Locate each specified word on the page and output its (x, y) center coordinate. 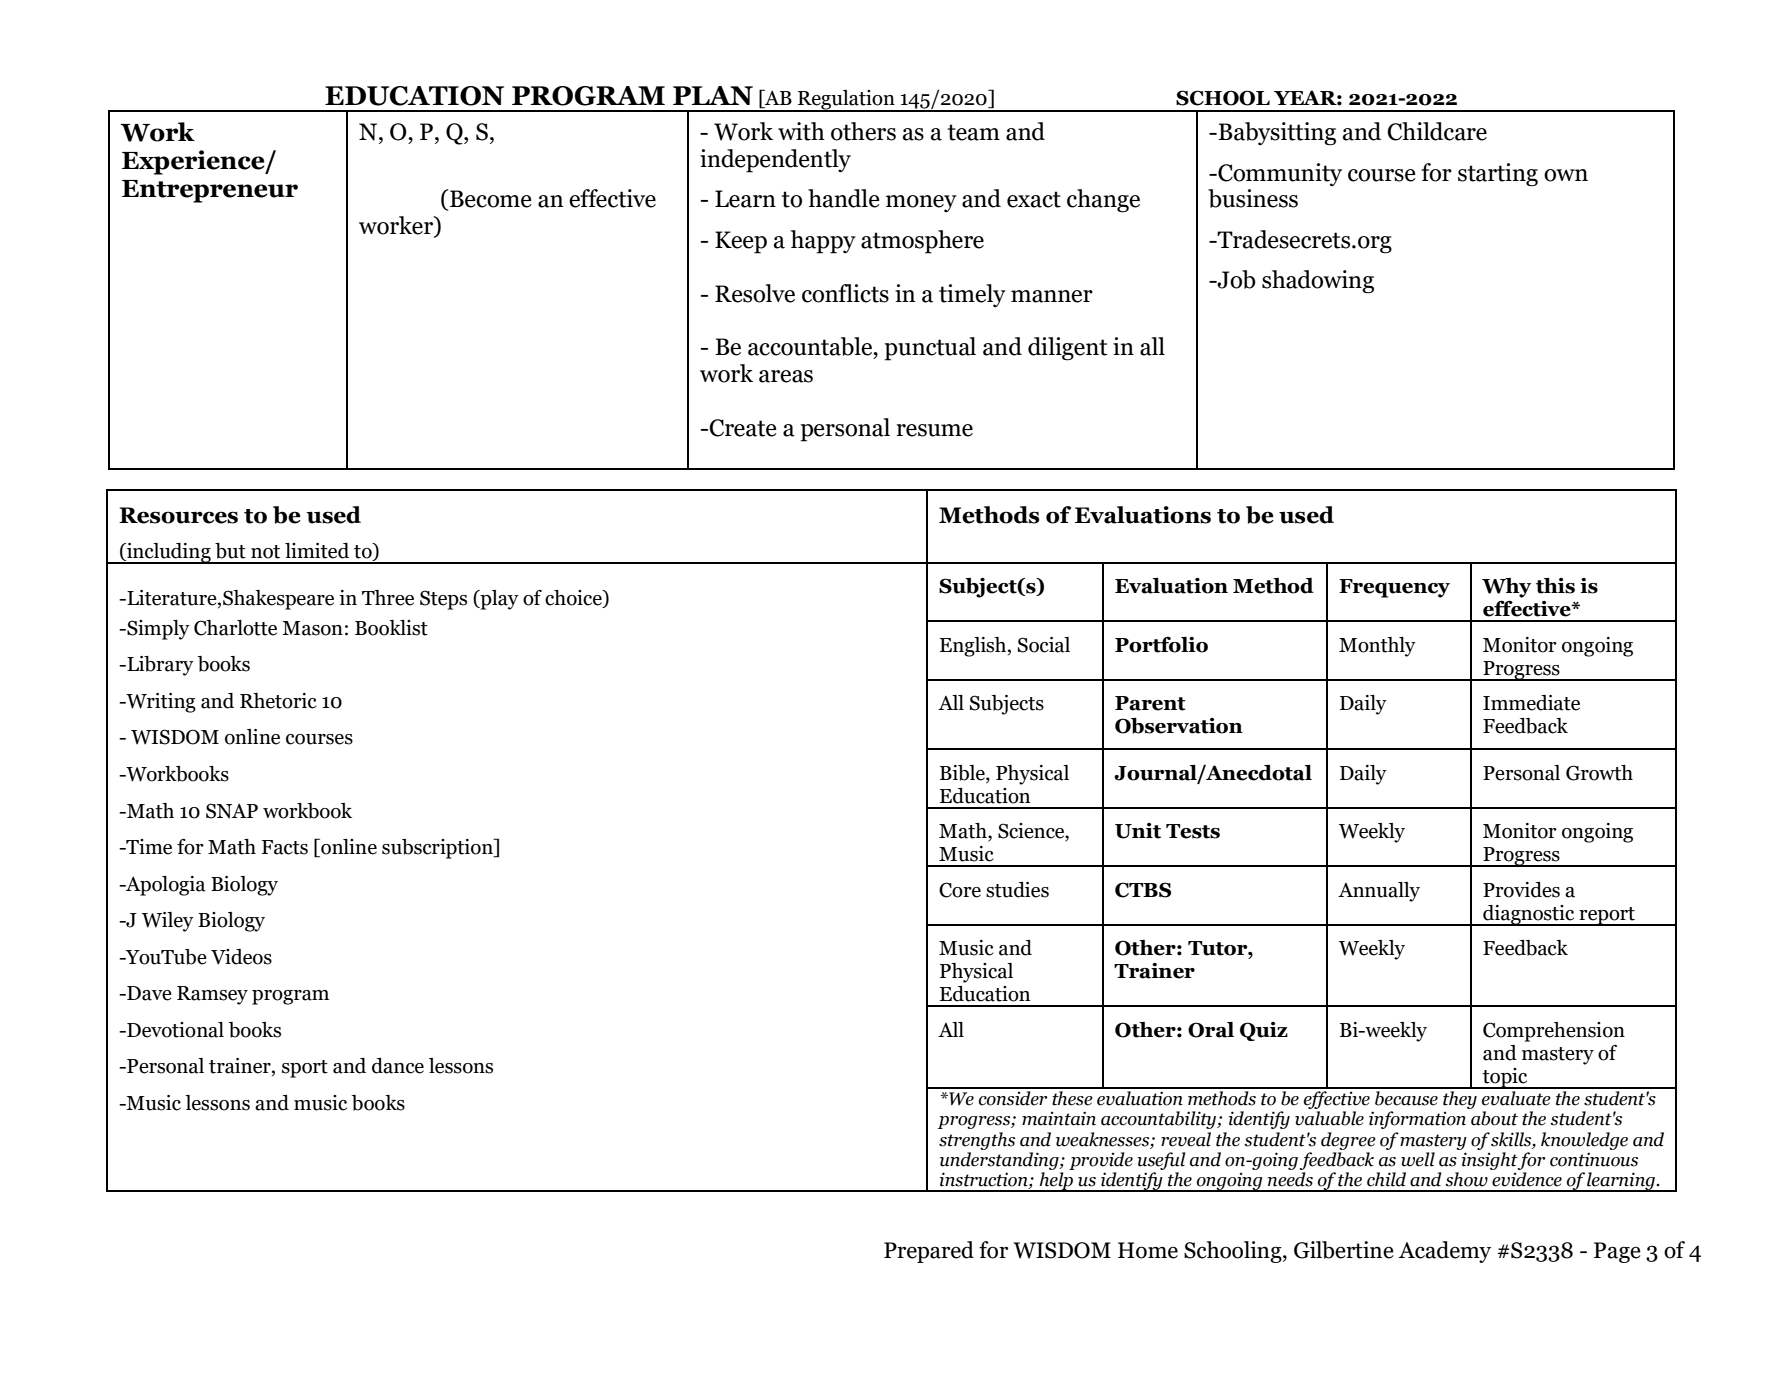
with (801, 131)
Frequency (1394, 588)
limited (317, 551)
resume (934, 430)
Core (960, 890)
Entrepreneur (210, 191)
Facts (285, 847)
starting (1498, 175)
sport (305, 1069)
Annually (1379, 892)
